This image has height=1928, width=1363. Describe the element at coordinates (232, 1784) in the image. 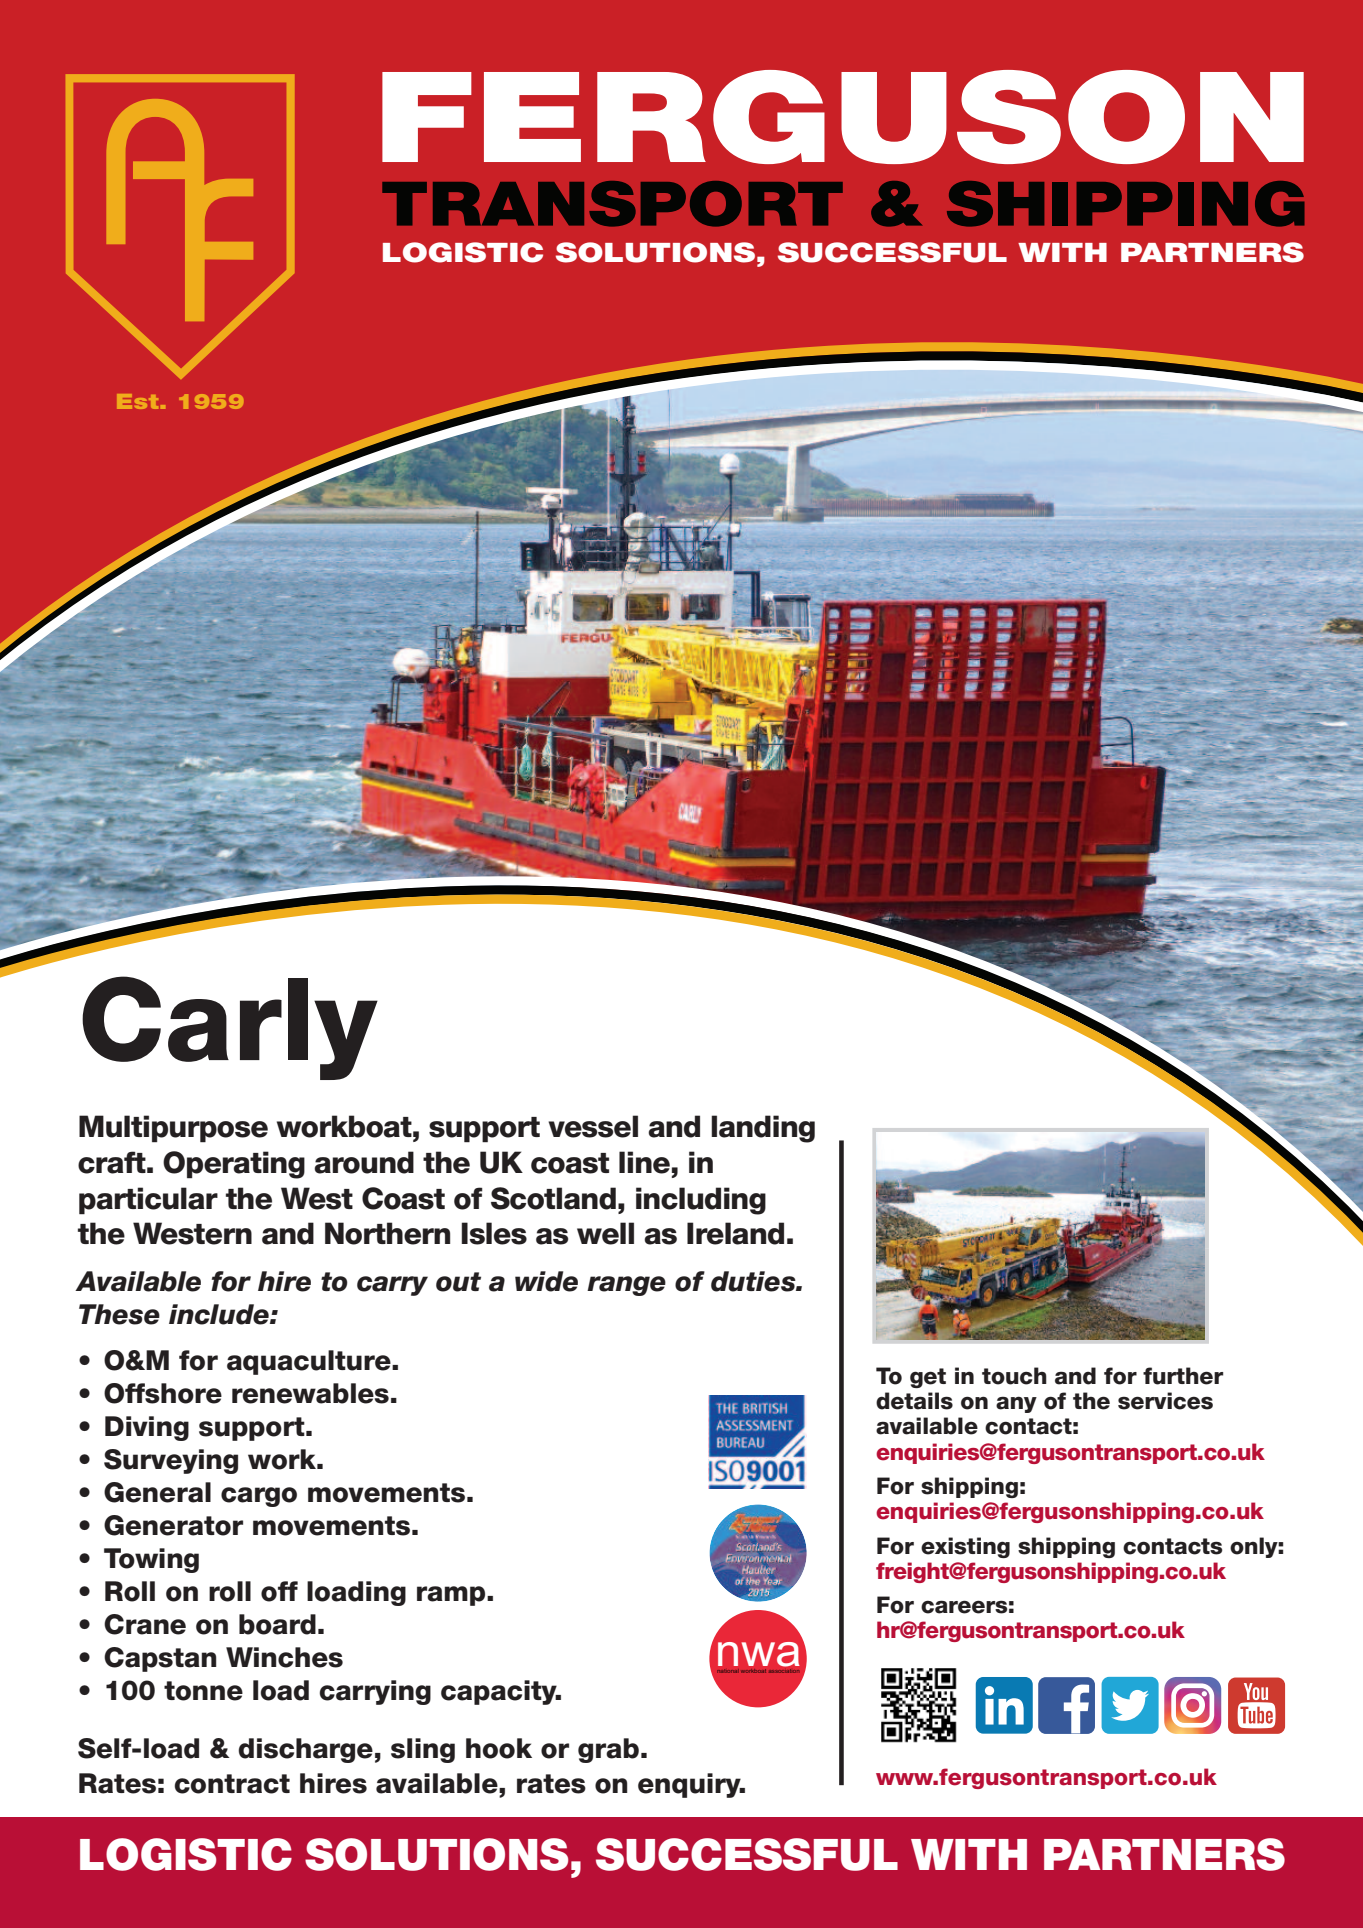

I see `contract` at that location.
